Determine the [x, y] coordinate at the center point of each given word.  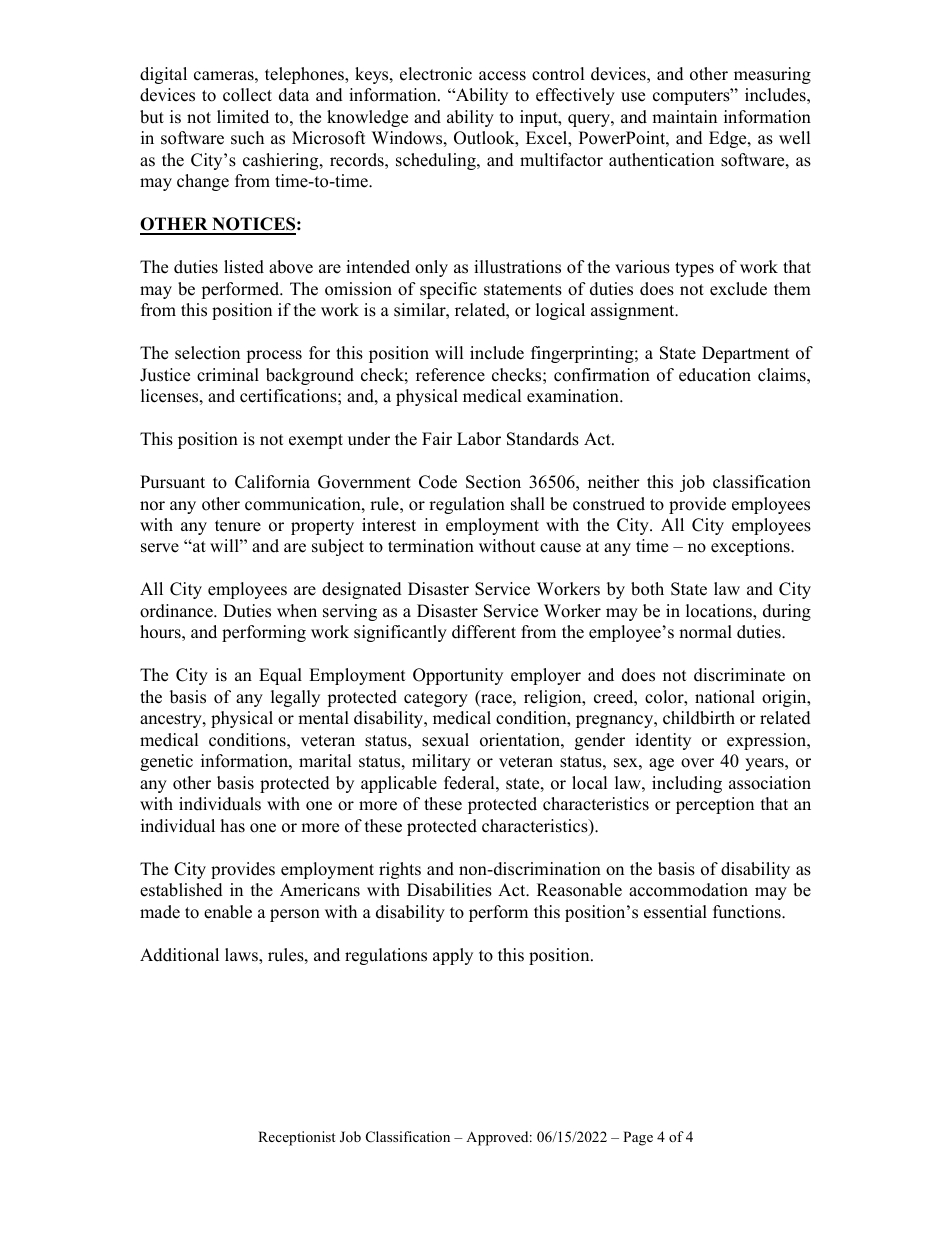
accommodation [688, 890]
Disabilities [449, 890]
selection [207, 353]
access [502, 76]
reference [450, 375]
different [484, 632]
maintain [684, 116]
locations [720, 611]
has [233, 826]
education [715, 375]
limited [243, 117]
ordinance [177, 611]
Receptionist [296, 1138]
